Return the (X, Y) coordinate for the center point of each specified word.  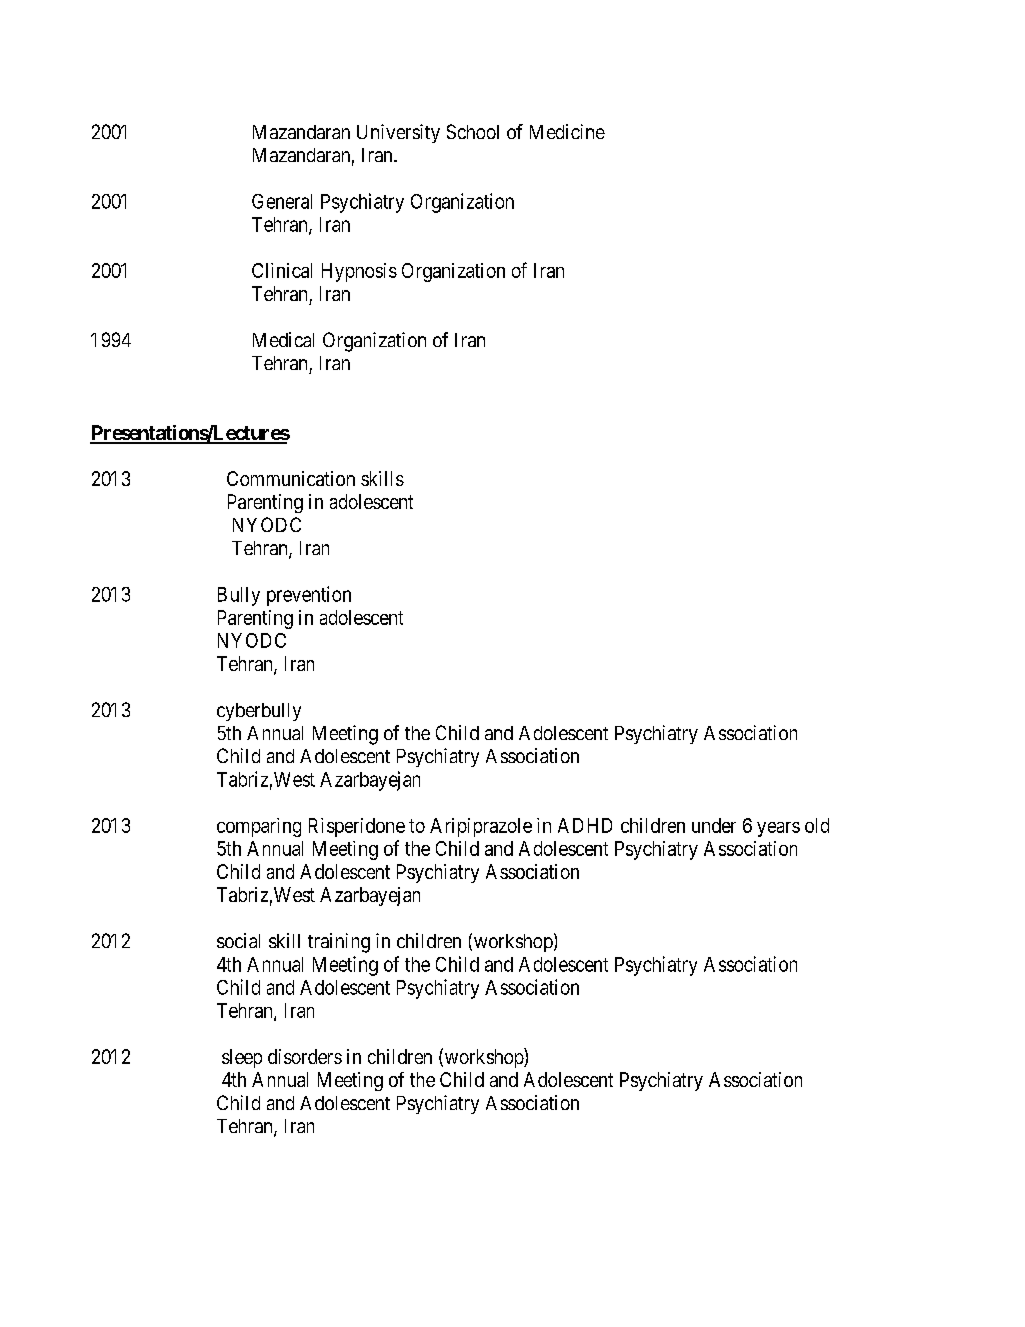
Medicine (567, 131)
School (473, 131)
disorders (305, 1056)
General (282, 201)
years (778, 829)
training (339, 943)
